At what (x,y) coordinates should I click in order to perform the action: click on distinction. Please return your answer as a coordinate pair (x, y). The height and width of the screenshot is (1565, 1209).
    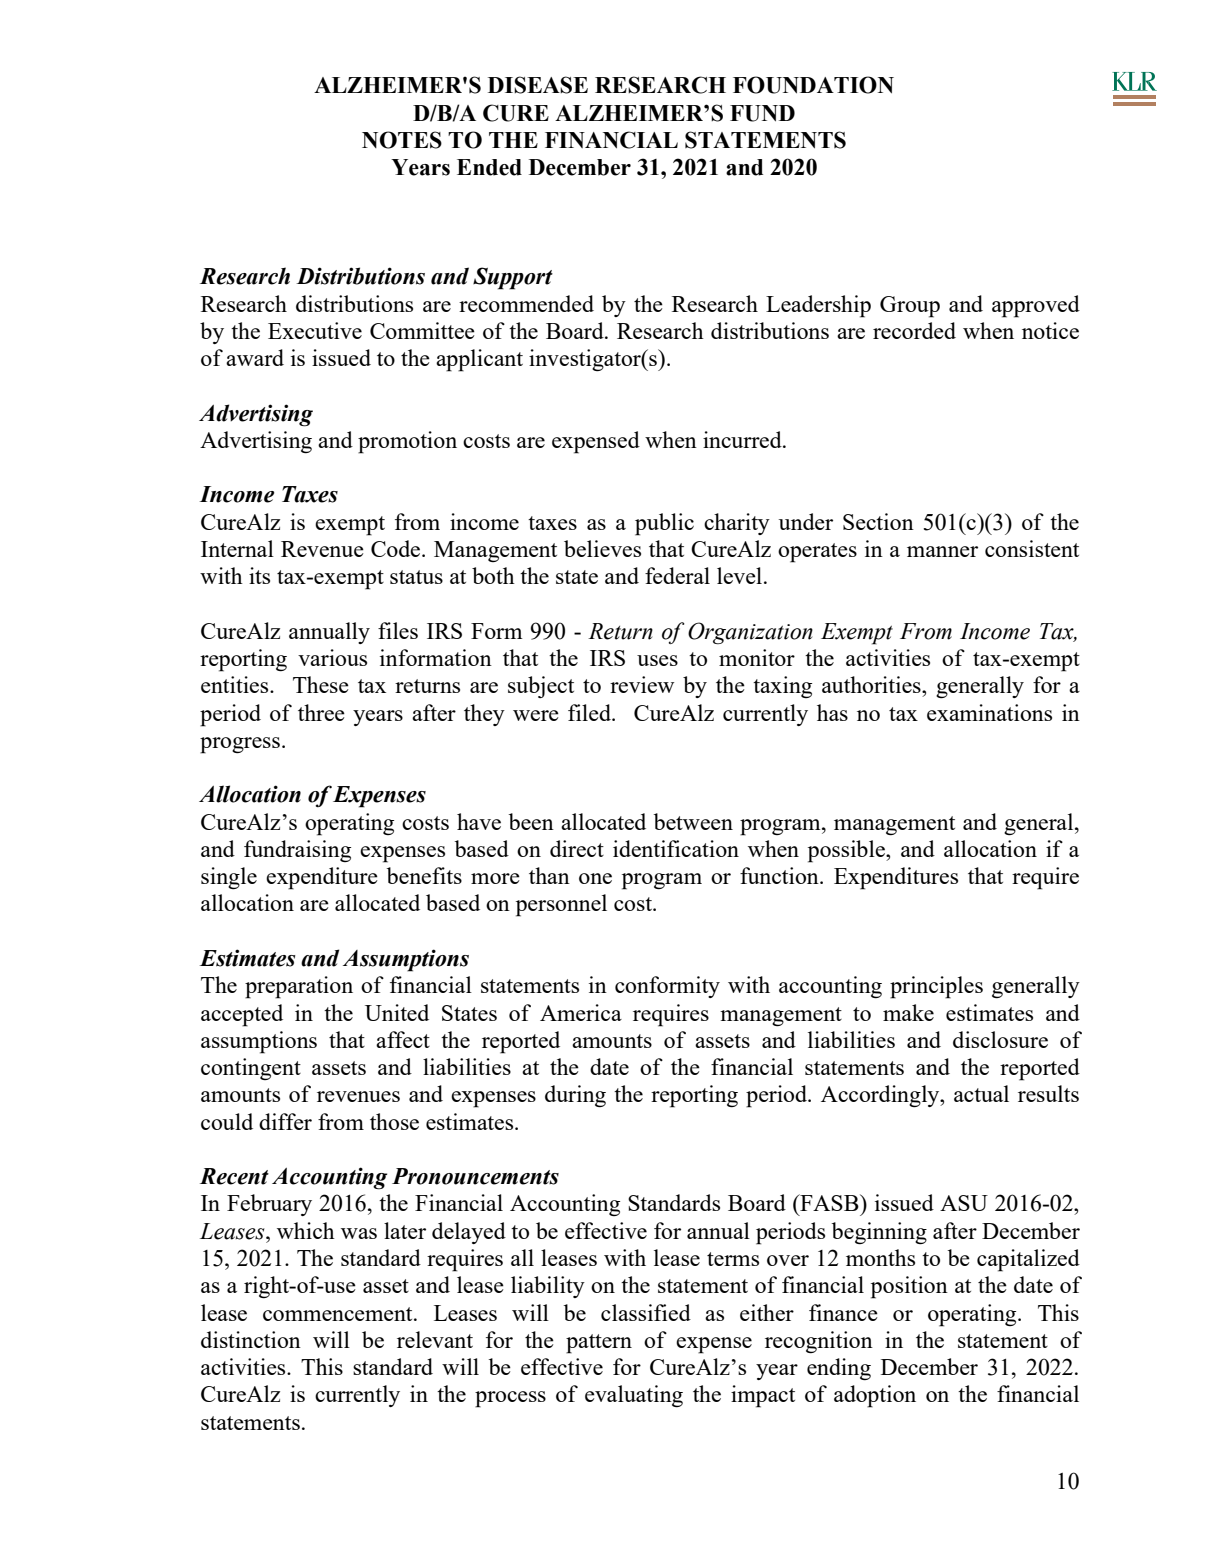
    Looking at the image, I should click on (251, 1339).
